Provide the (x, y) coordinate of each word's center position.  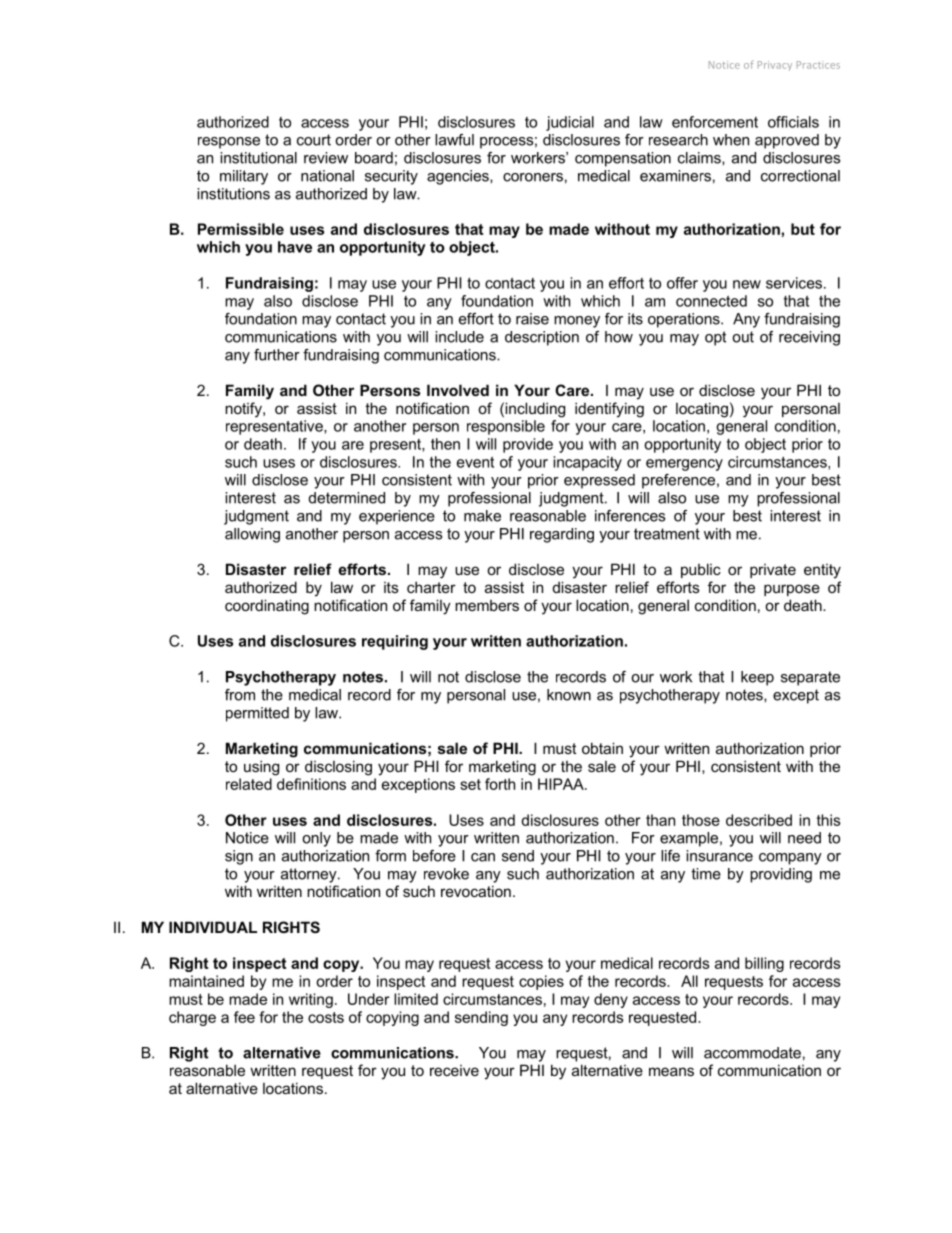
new (747, 284)
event (475, 462)
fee (244, 1017)
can (483, 857)
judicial (570, 123)
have (295, 247)
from (240, 695)
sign (239, 857)
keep (757, 678)
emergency (684, 465)
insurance (719, 856)
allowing (252, 535)
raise (532, 319)
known (569, 695)
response (229, 143)
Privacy (775, 66)
